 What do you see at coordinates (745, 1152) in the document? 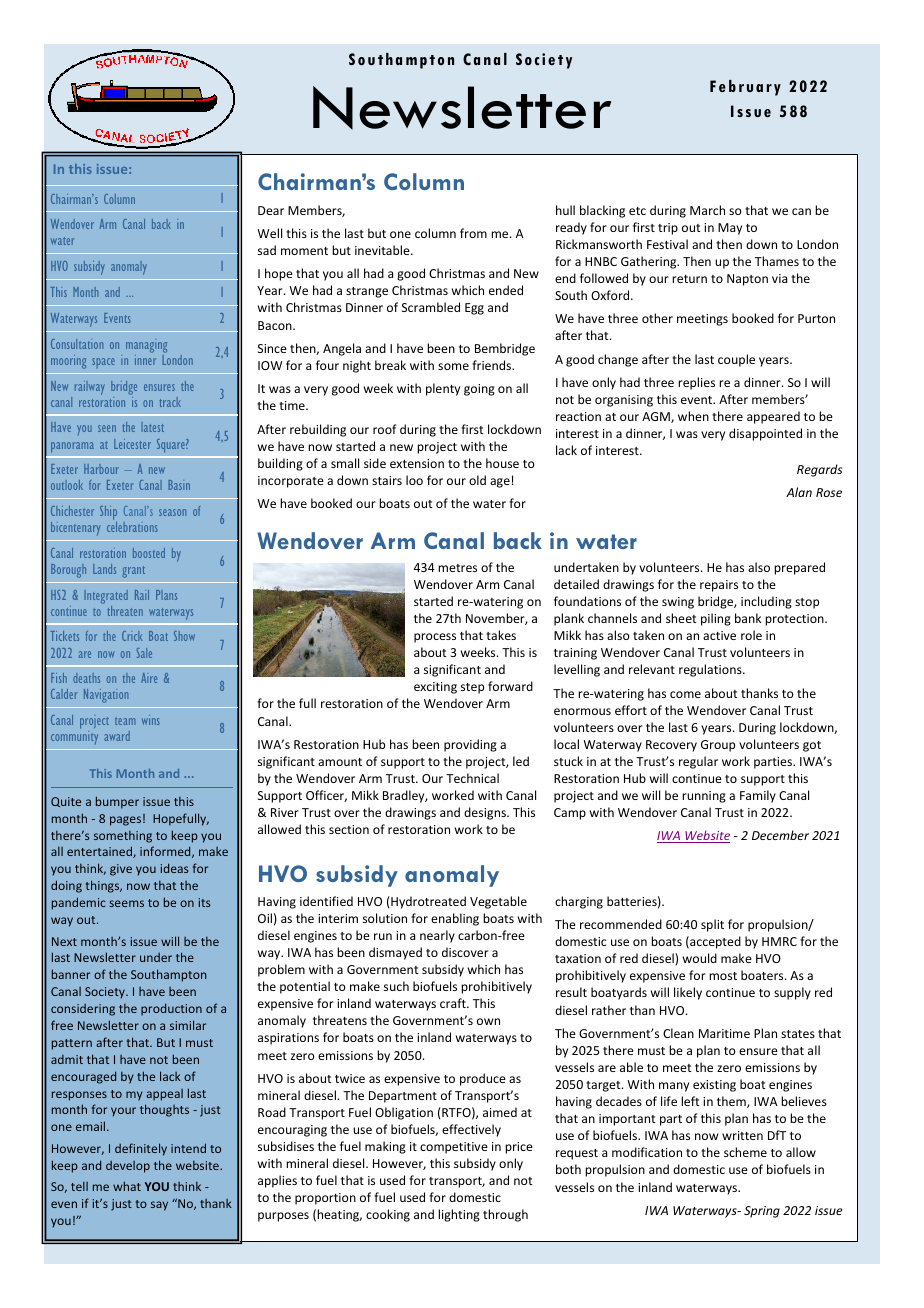
I see `scheme` at bounding box center [745, 1152].
